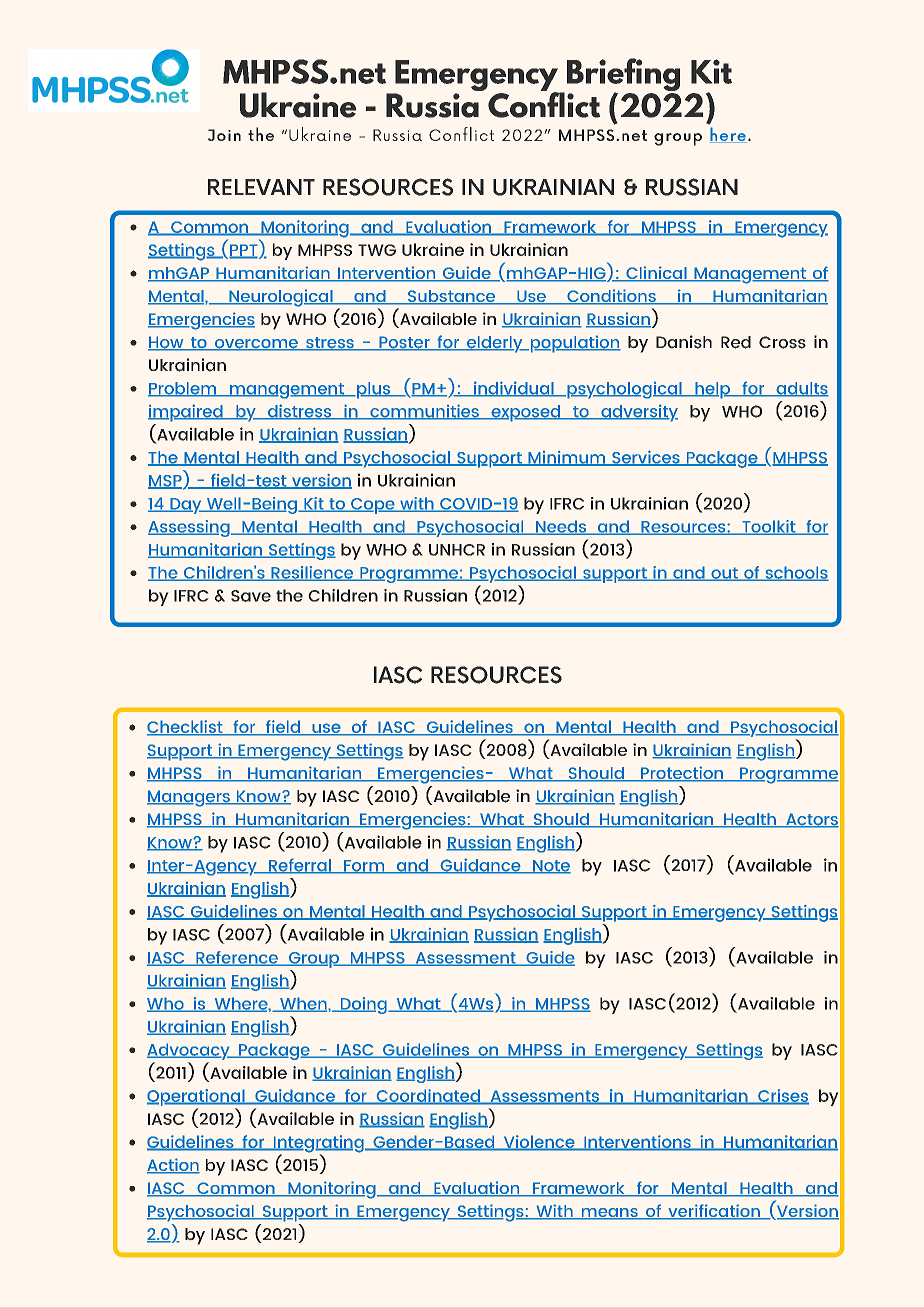 The image size is (924, 1307). What do you see at coordinates (251, 596) in the document?
I see `Save` at bounding box center [251, 596].
